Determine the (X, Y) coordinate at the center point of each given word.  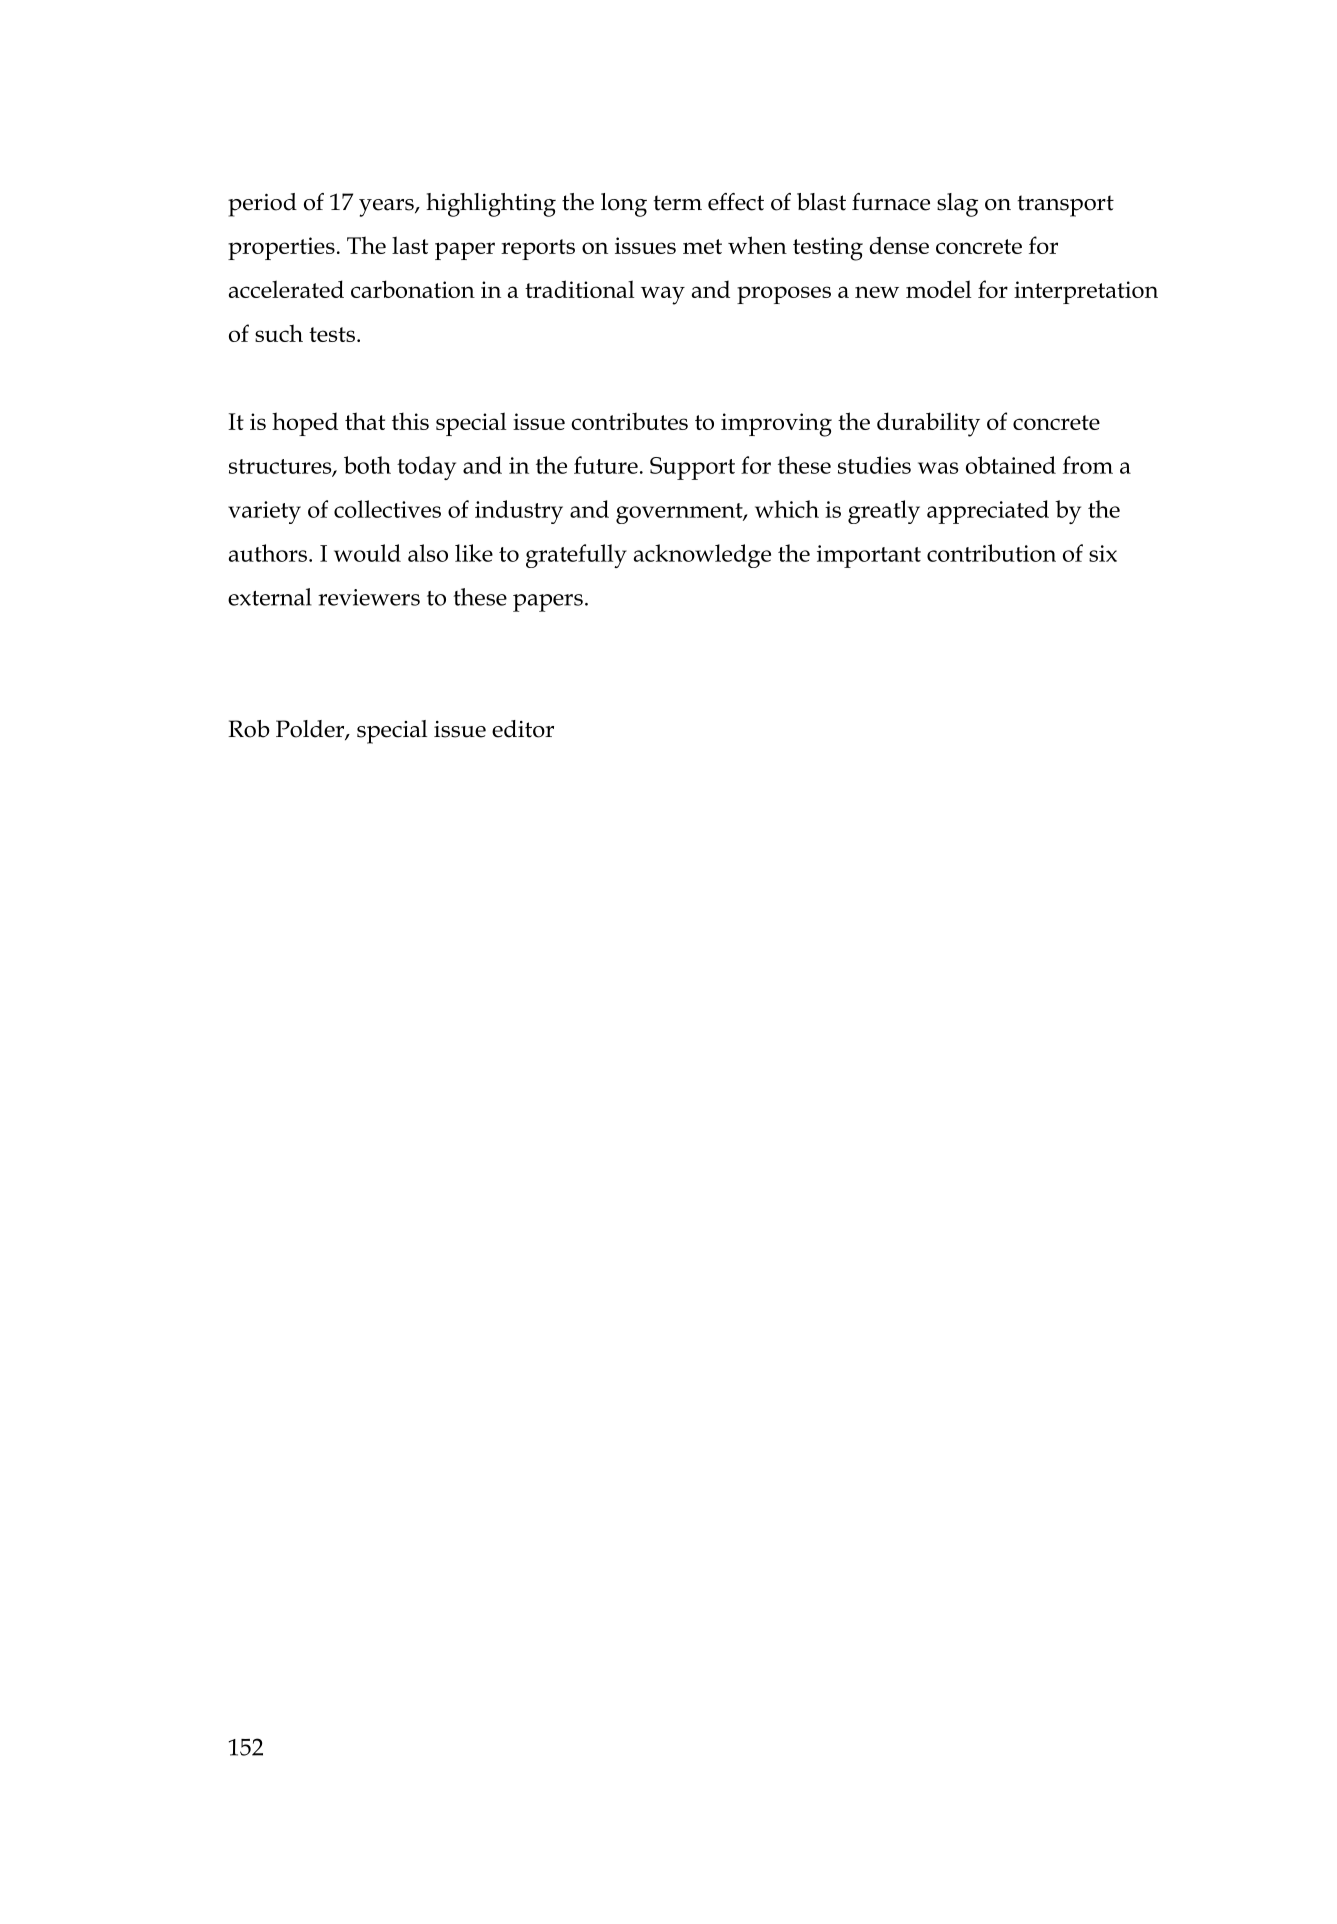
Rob (249, 729)
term (677, 203)
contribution (991, 553)
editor (523, 729)
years (387, 208)
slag (957, 205)
